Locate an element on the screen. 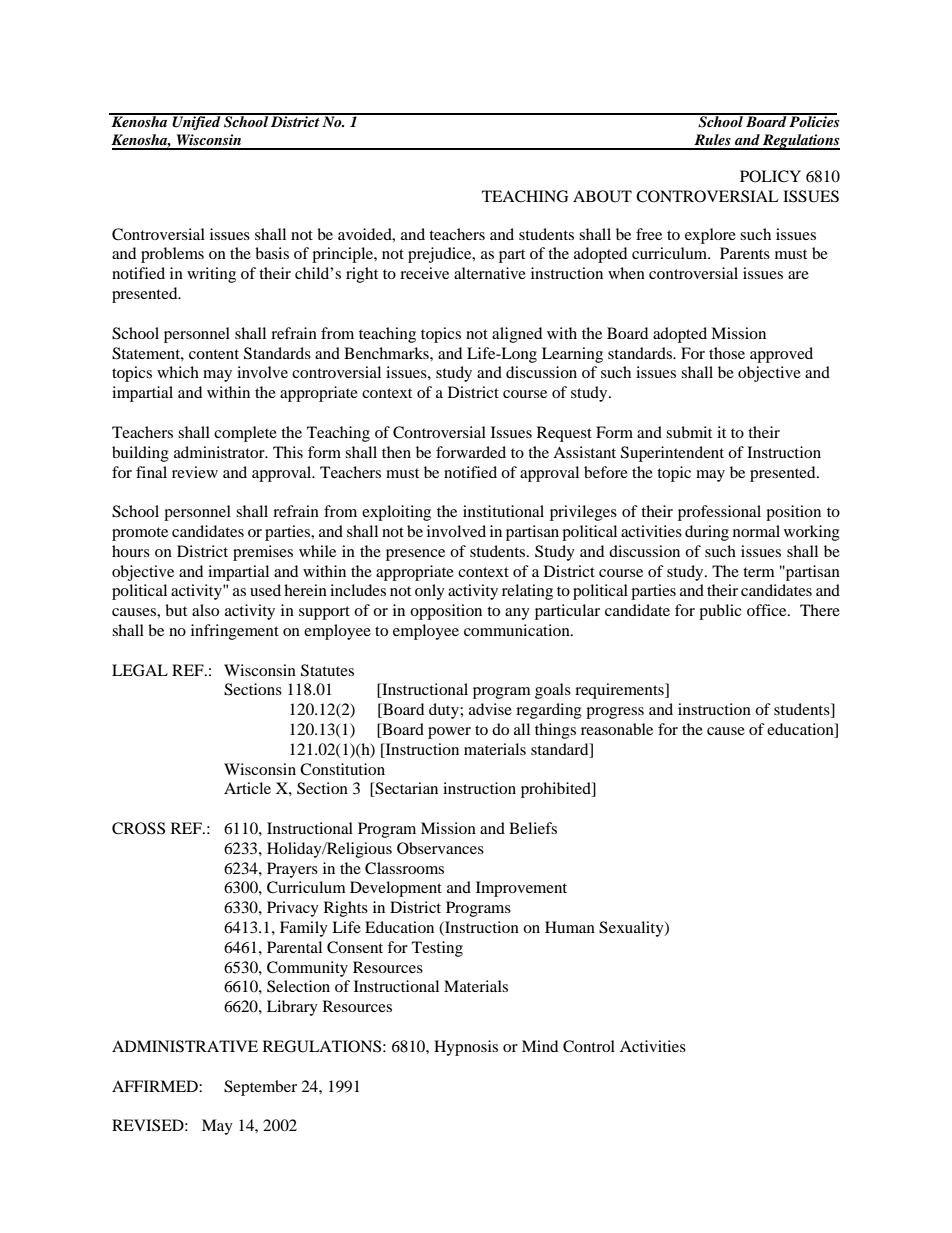 The width and height of the screenshot is (952, 1233). Unified is located at coordinates (196, 121).
